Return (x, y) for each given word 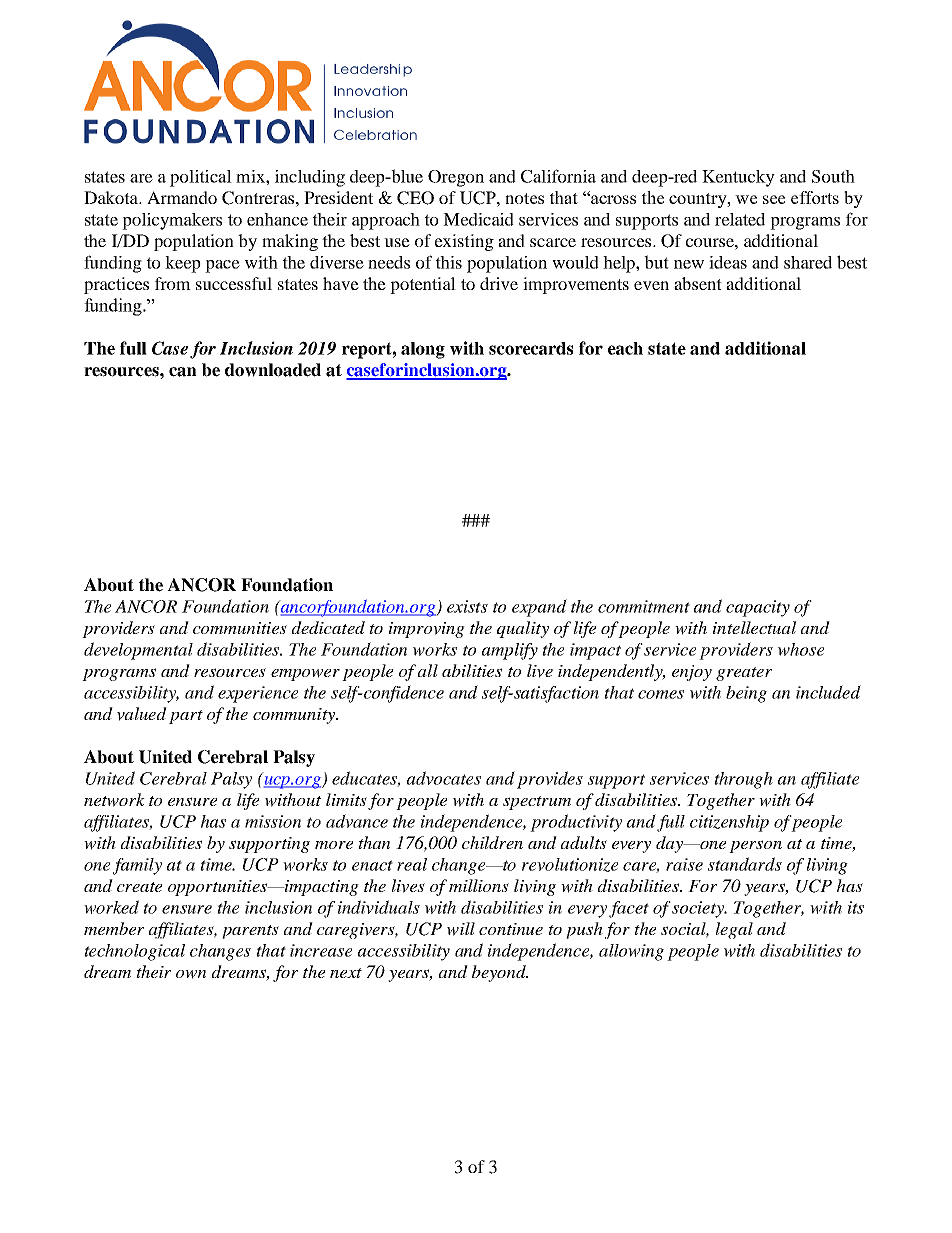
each (625, 348)
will (461, 929)
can (183, 372)
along (423, 350)
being (746, 694)
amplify (510, 651)
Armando (182, 197)
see (774, 199)
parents (250, 932)
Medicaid (478, 219)
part (186, 717)
